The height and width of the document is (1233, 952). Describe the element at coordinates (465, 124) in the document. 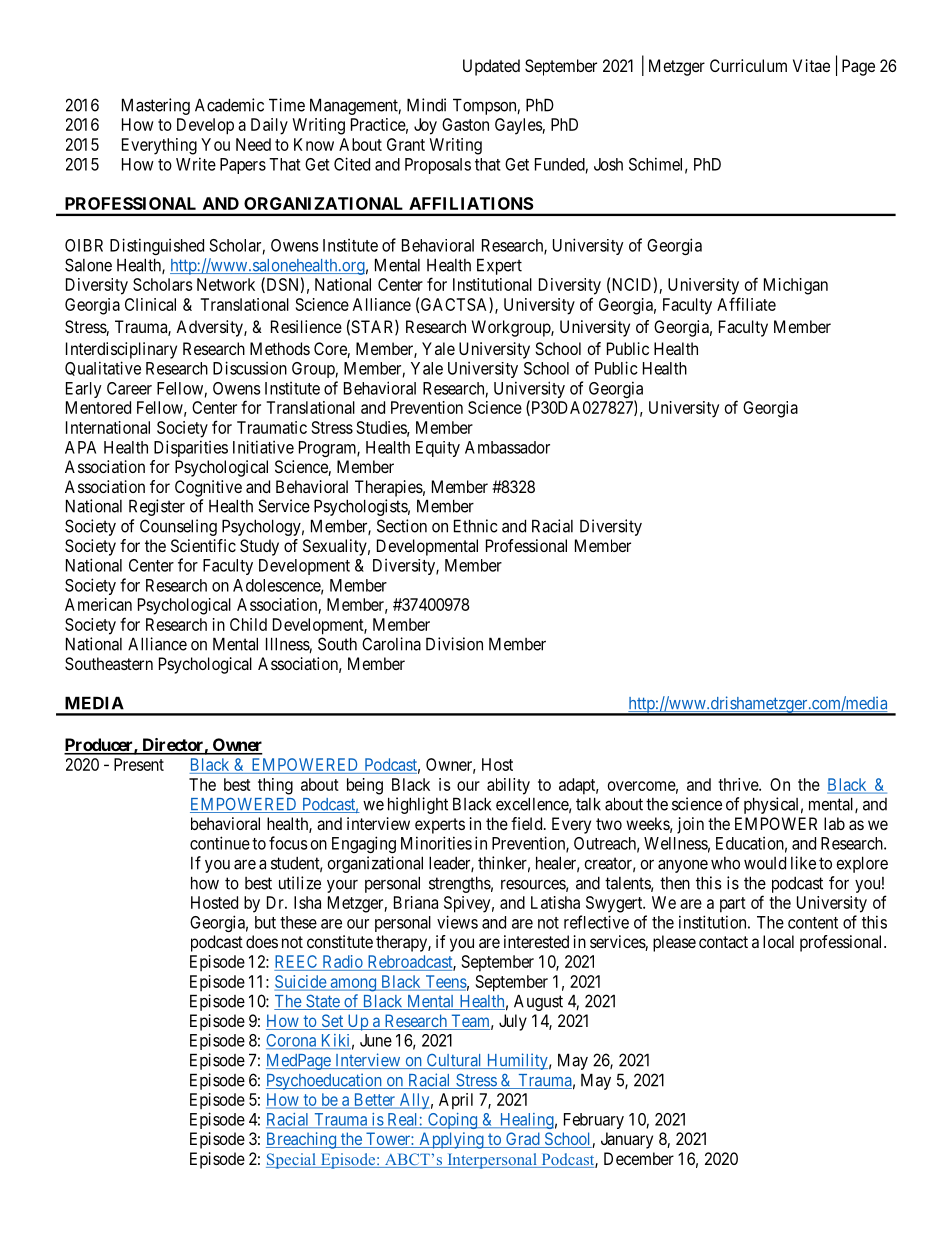

I see `Gaston` at that location.
